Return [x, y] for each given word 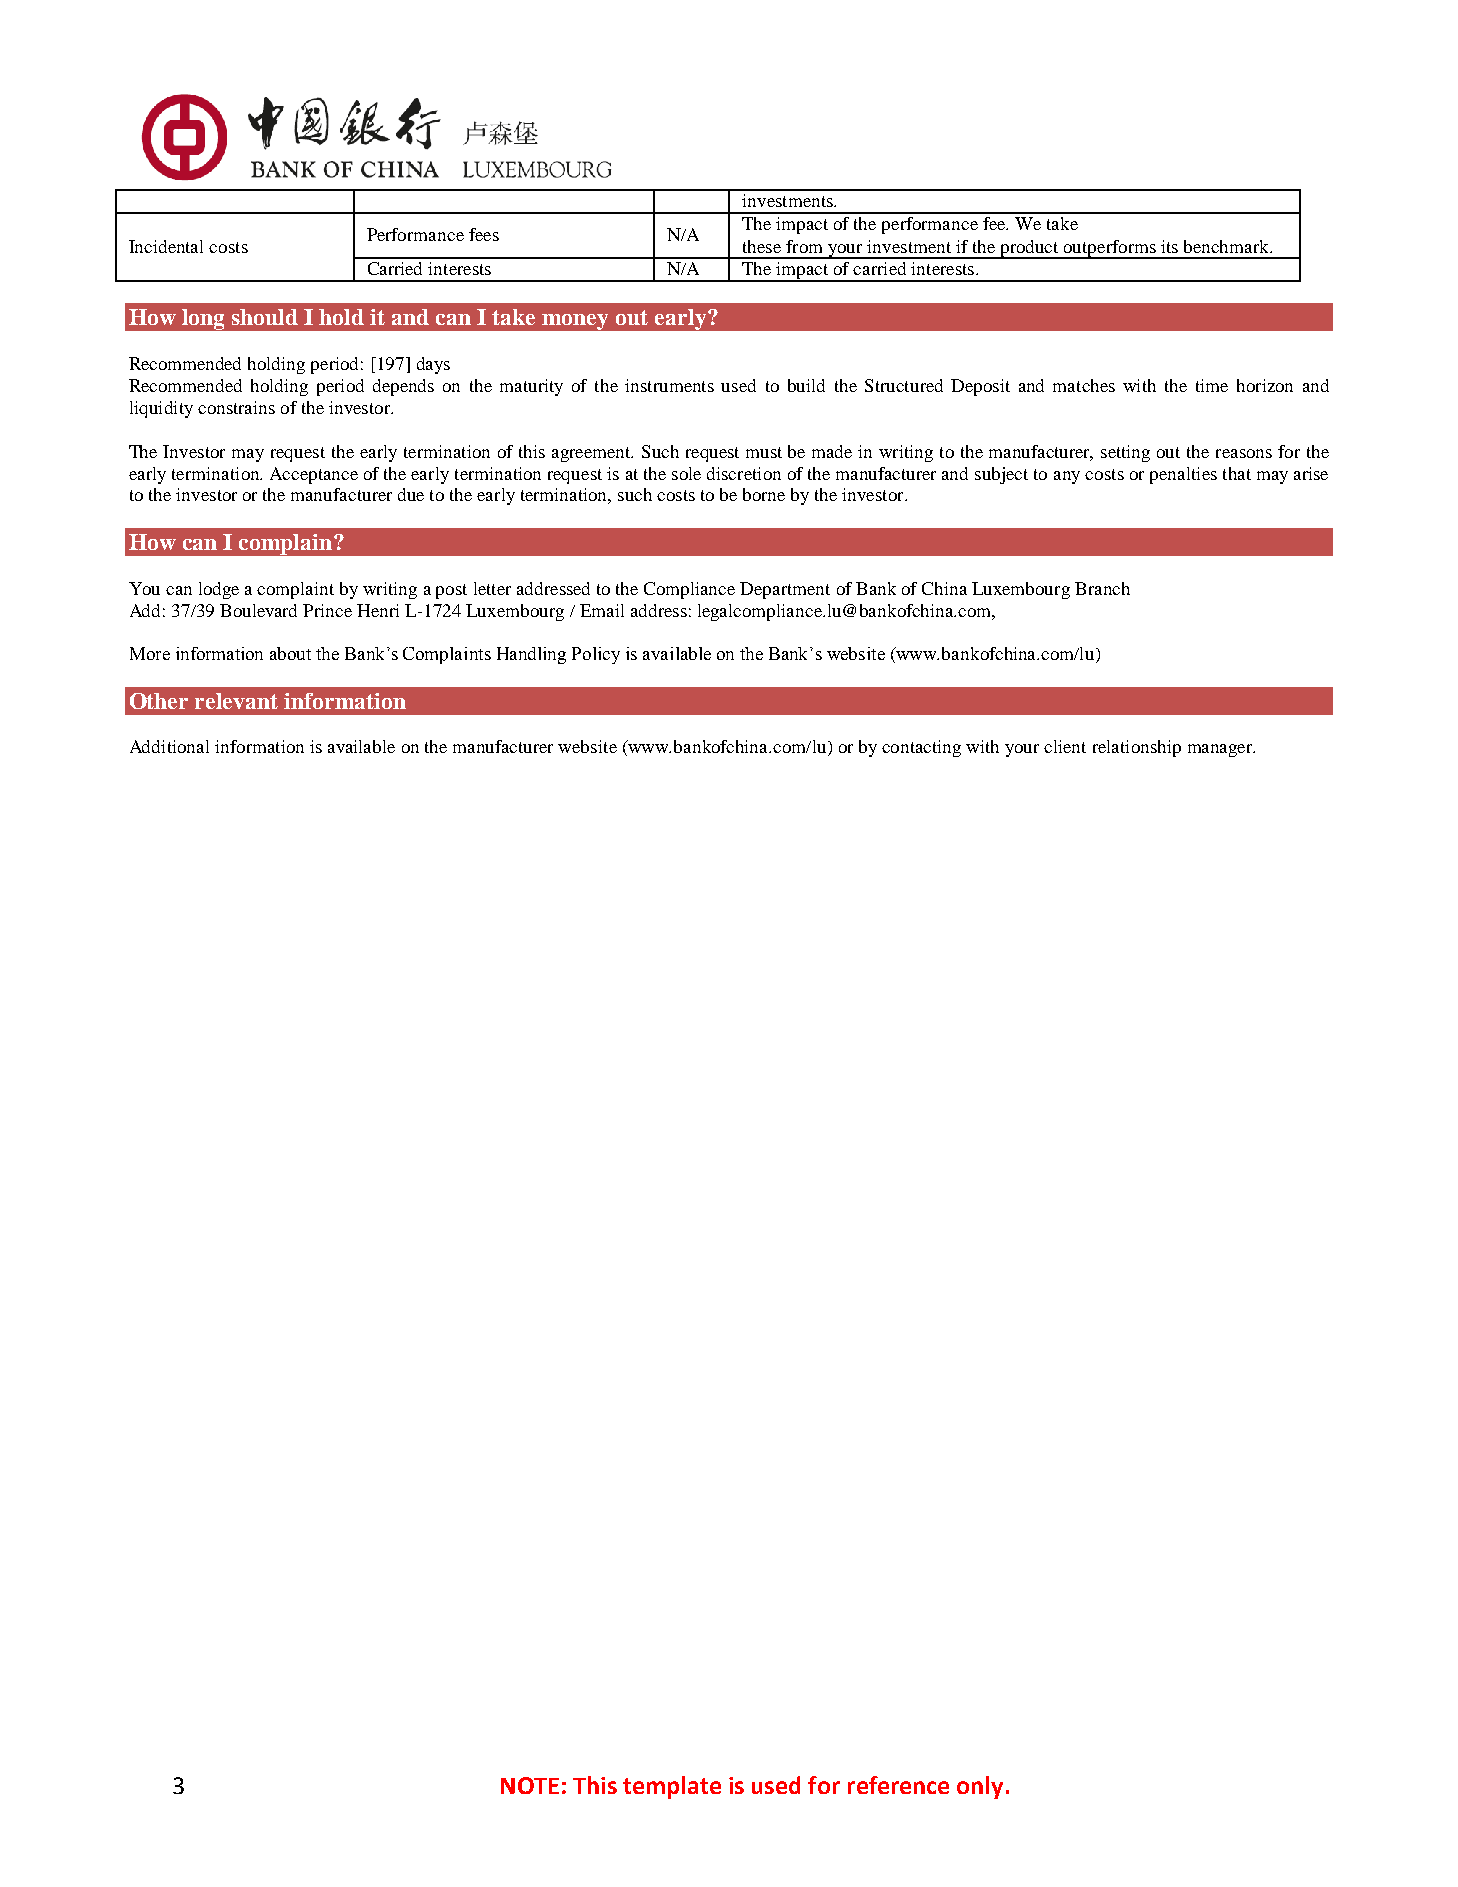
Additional [169, 746]
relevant [236, 701]
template [672, 1787]
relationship [1137, 748]
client [1065, 746]
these [762, 246]
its [1169, 246]
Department [785, 590]
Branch [1102, 588]
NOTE [530, 1785]
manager [1221, 750]
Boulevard [258, 610]
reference [898, 1785]
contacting [921, 748]
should [265, 317]
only [980, 1787]
